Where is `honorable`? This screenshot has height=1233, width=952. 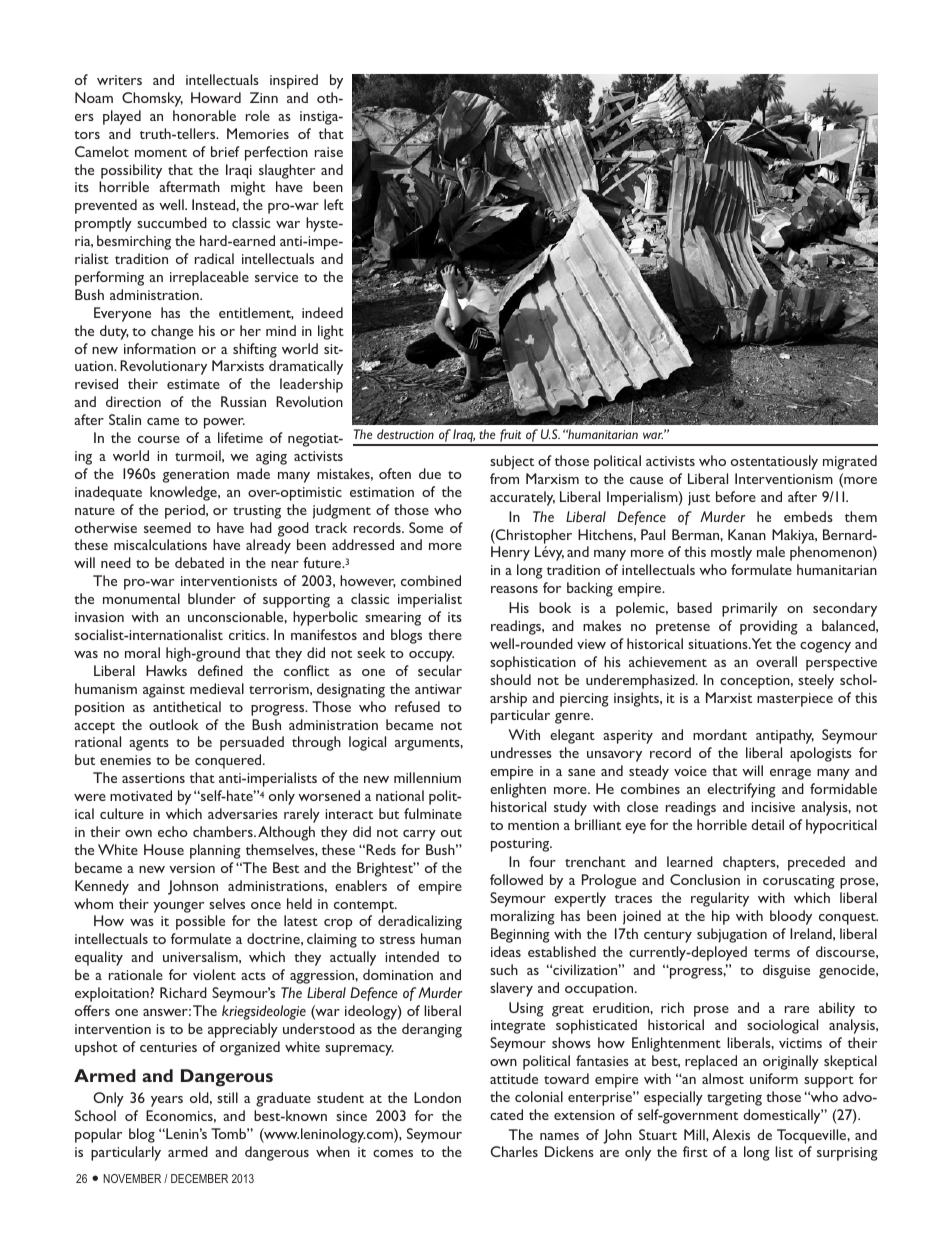
honorable is located at coordinates (204, 115).
